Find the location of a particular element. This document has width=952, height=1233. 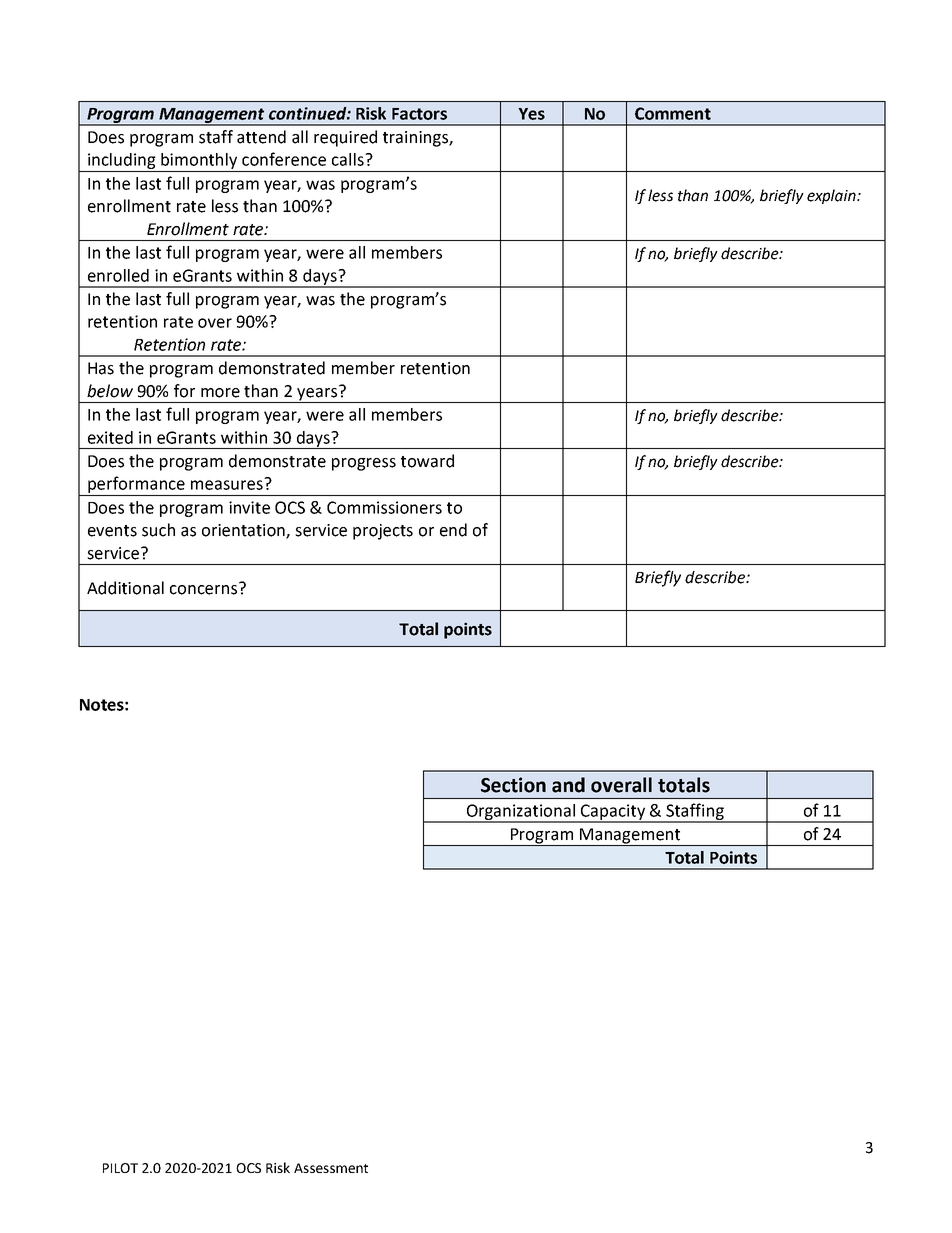

PILOT is located at coordinates (120, 1168).
